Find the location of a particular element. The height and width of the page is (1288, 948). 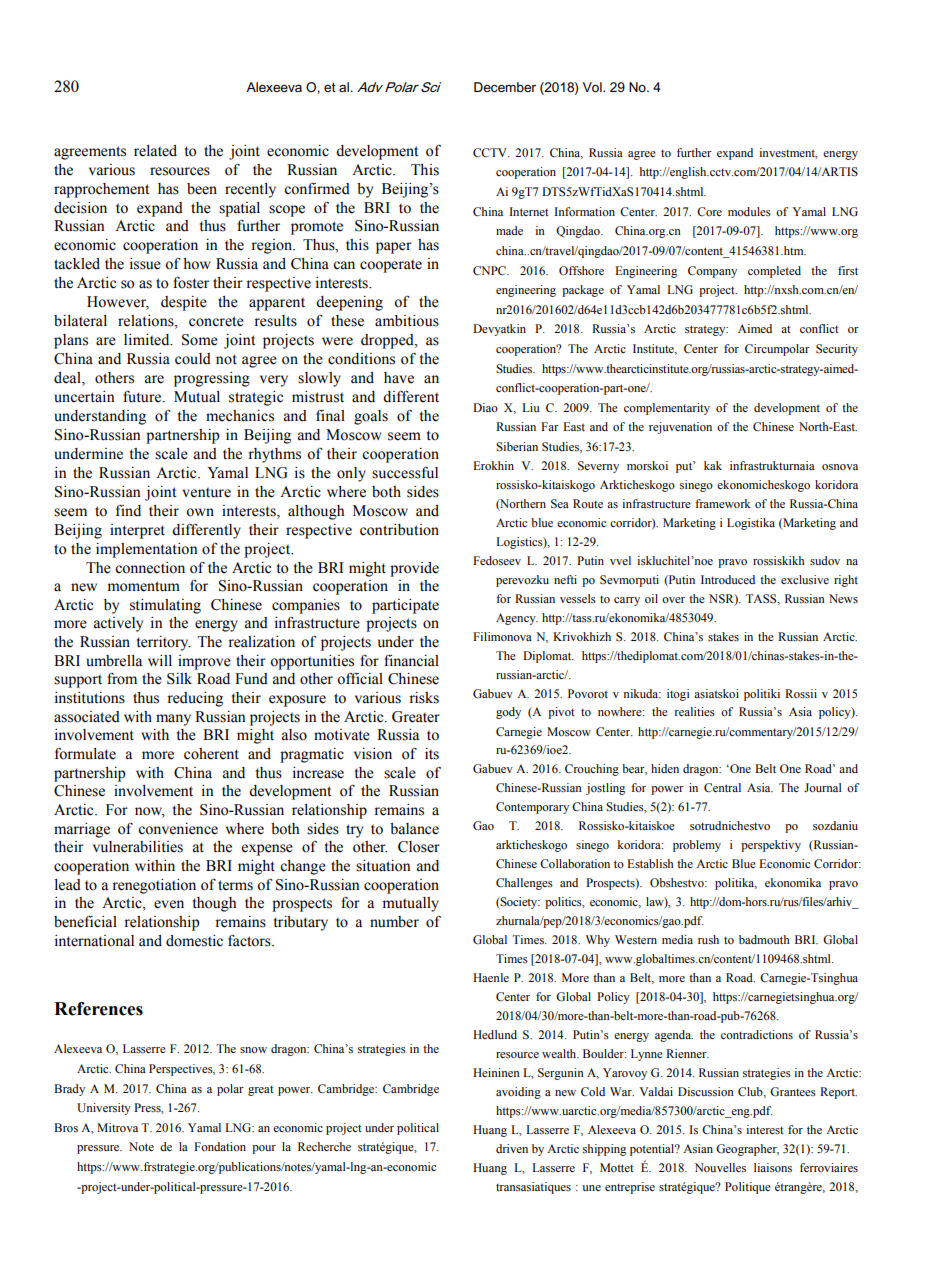

limited is located at coordinates (148, 340).
